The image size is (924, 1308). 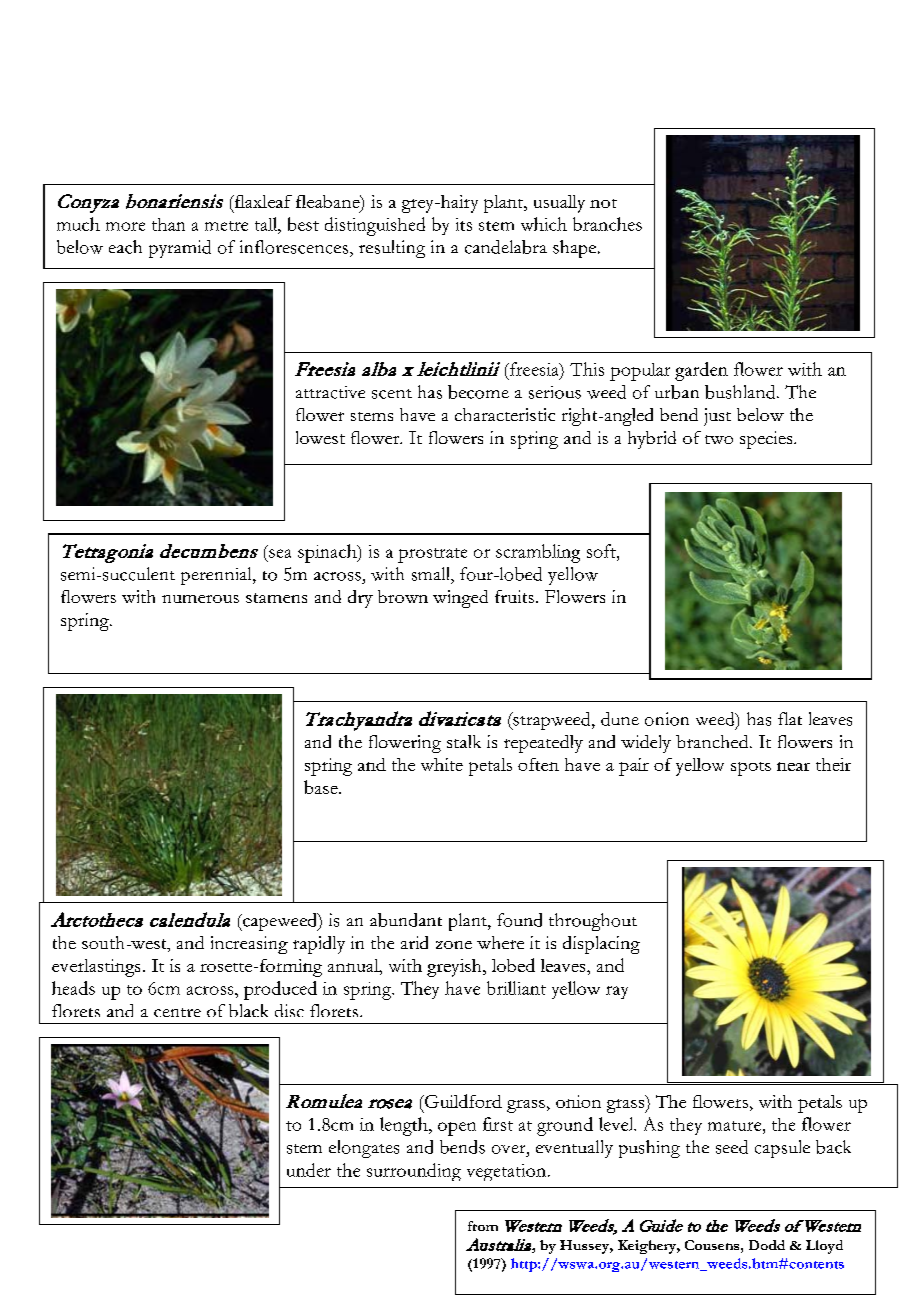 What do you see at coordinates (516, 988) in the screenshot?
I see `brilliant` at bounding box center [516, 988].
